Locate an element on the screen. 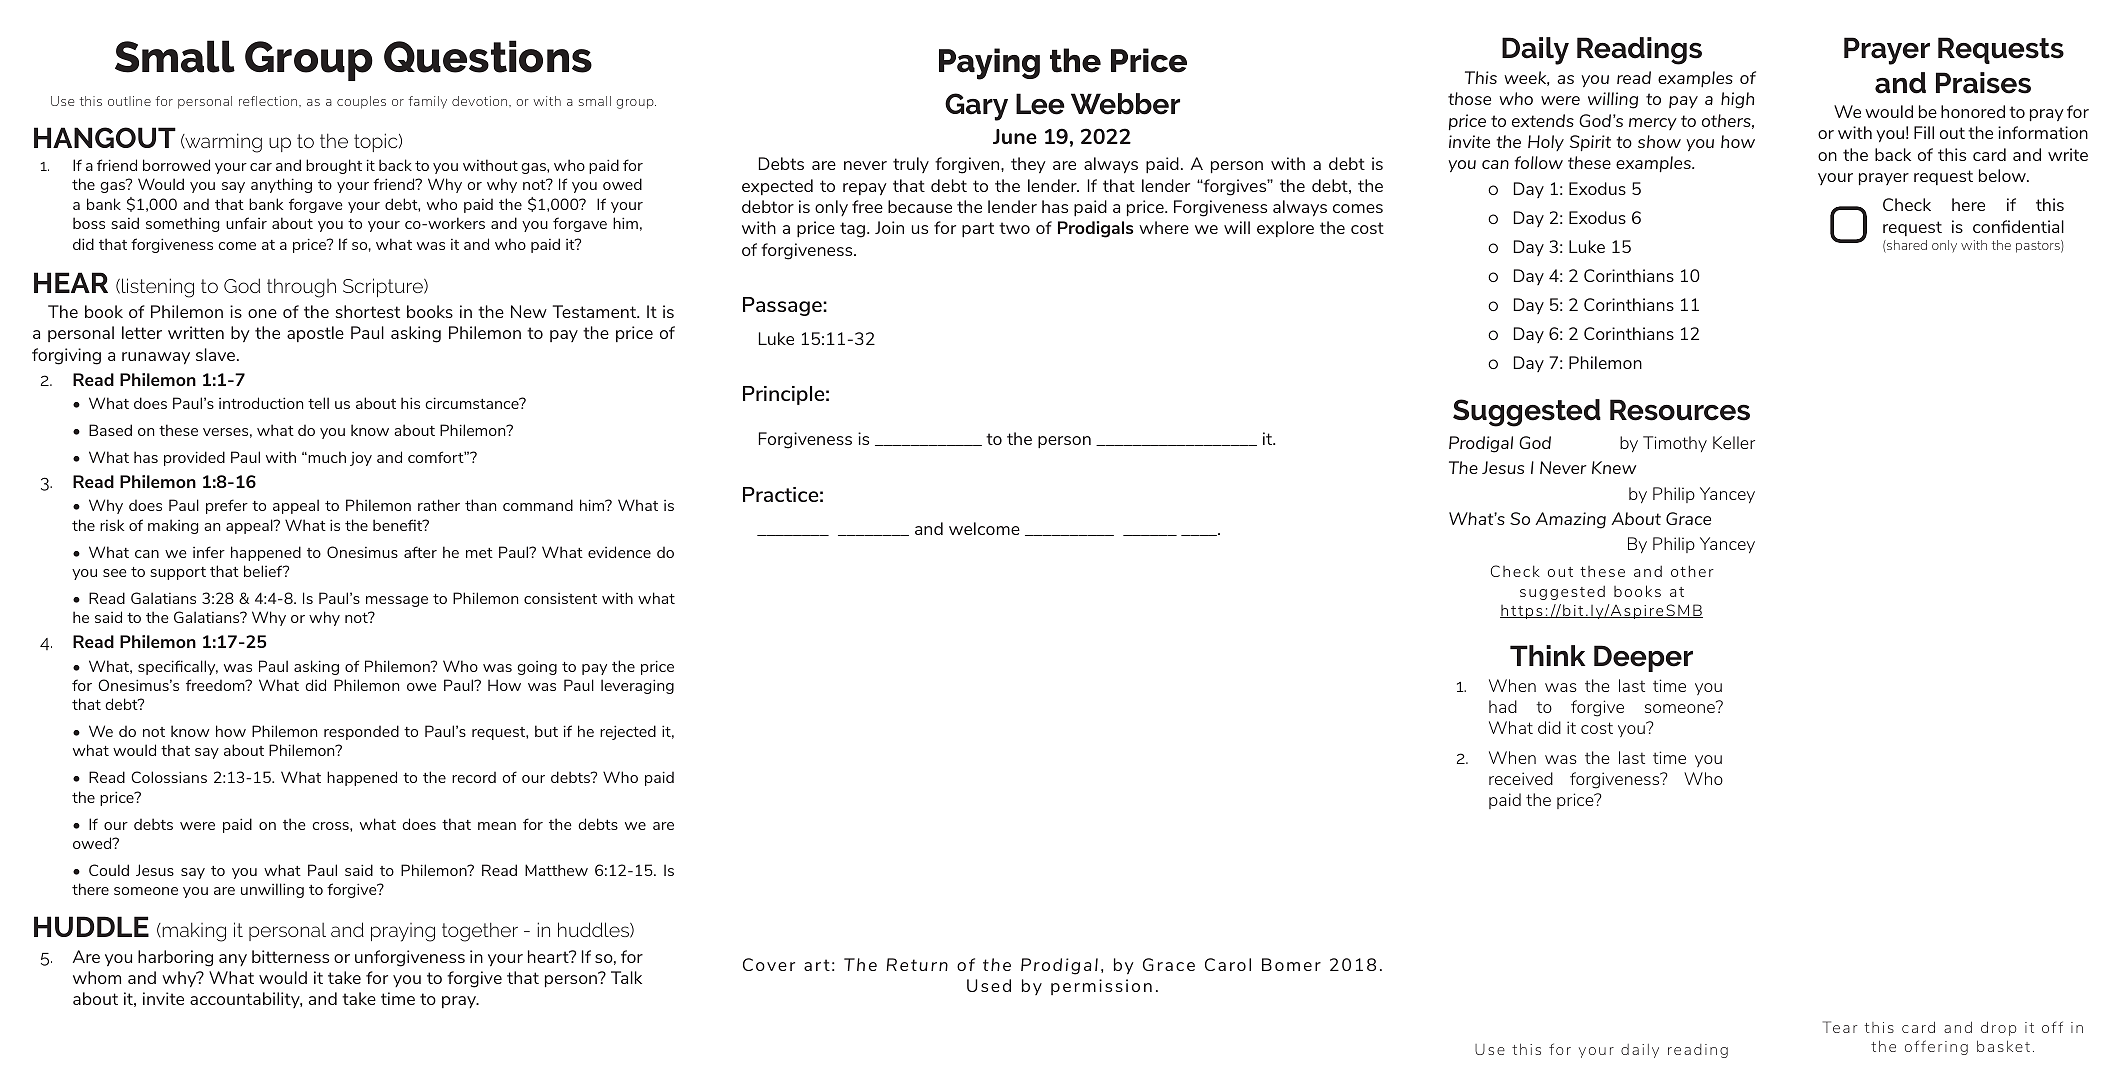 The height and width of the screenshot is (1092, 2121). bitterness is located at coordinates (290, 956).
